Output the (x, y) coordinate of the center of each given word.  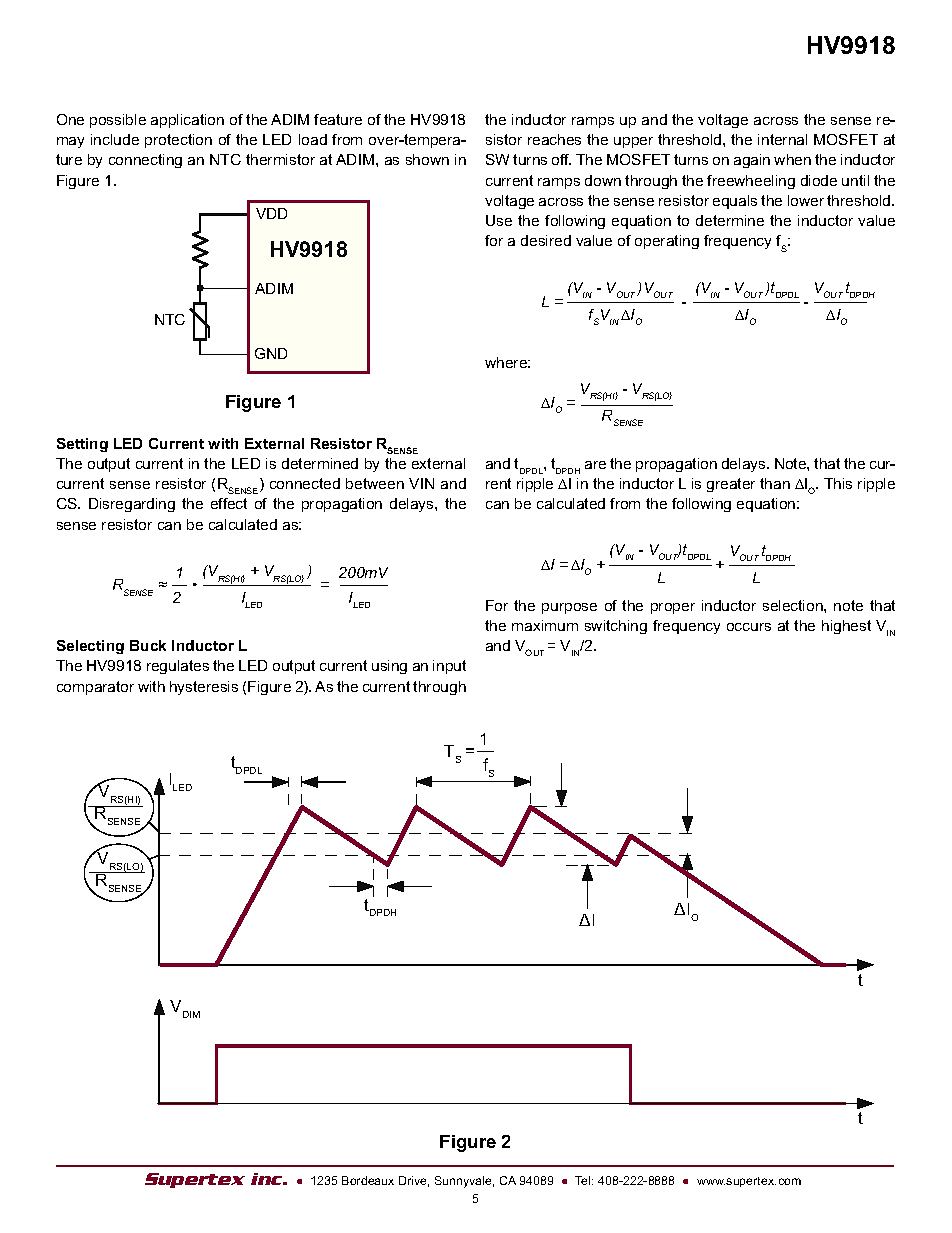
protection (178, 141)
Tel (584, 1180)
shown (427, 159)
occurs (749, 627)
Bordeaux (368, 1180)
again (752, 161)
